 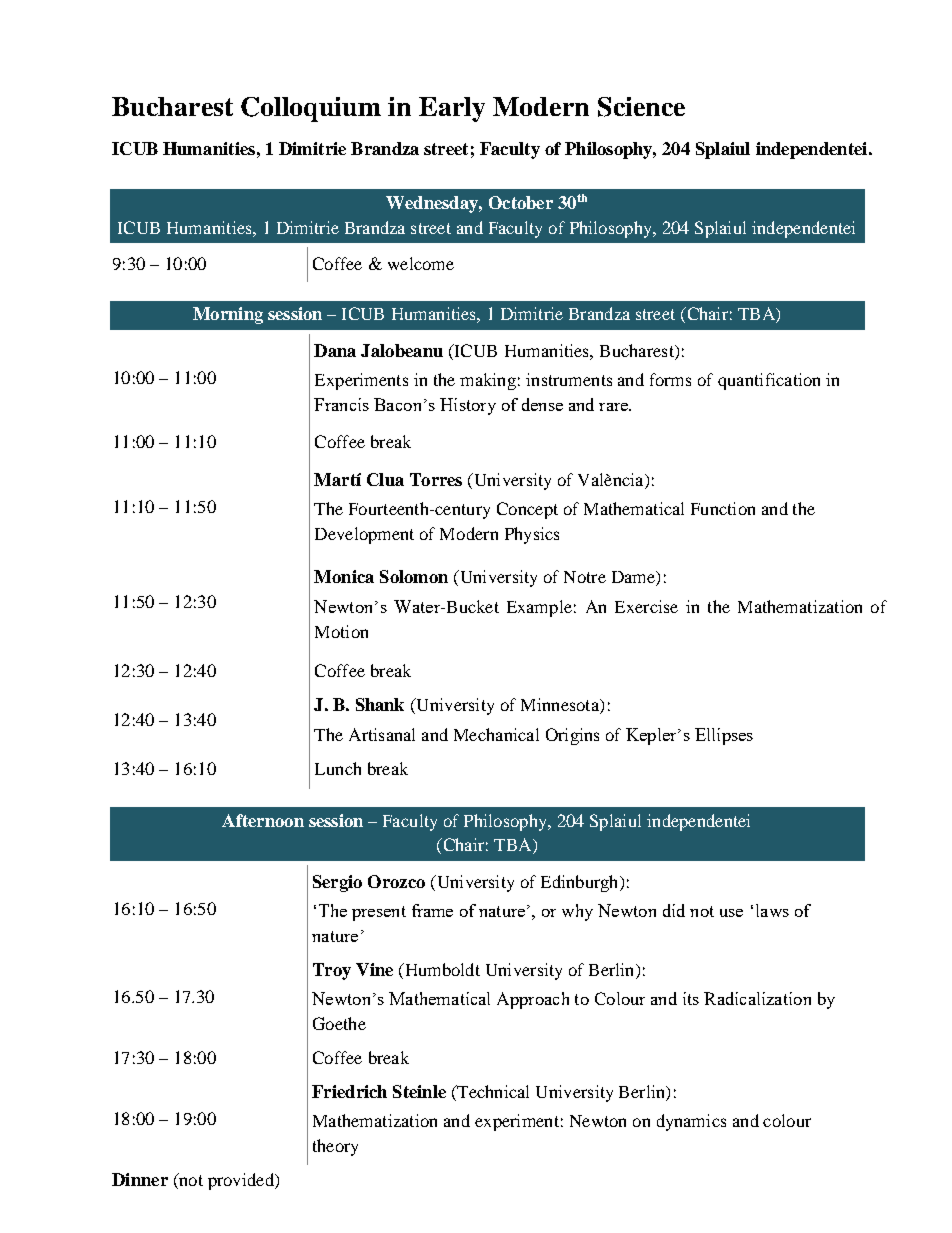 What do you see at coordinates (263, 820) in the page?
I see `Afternoon` at bounding box center [263, 820].
